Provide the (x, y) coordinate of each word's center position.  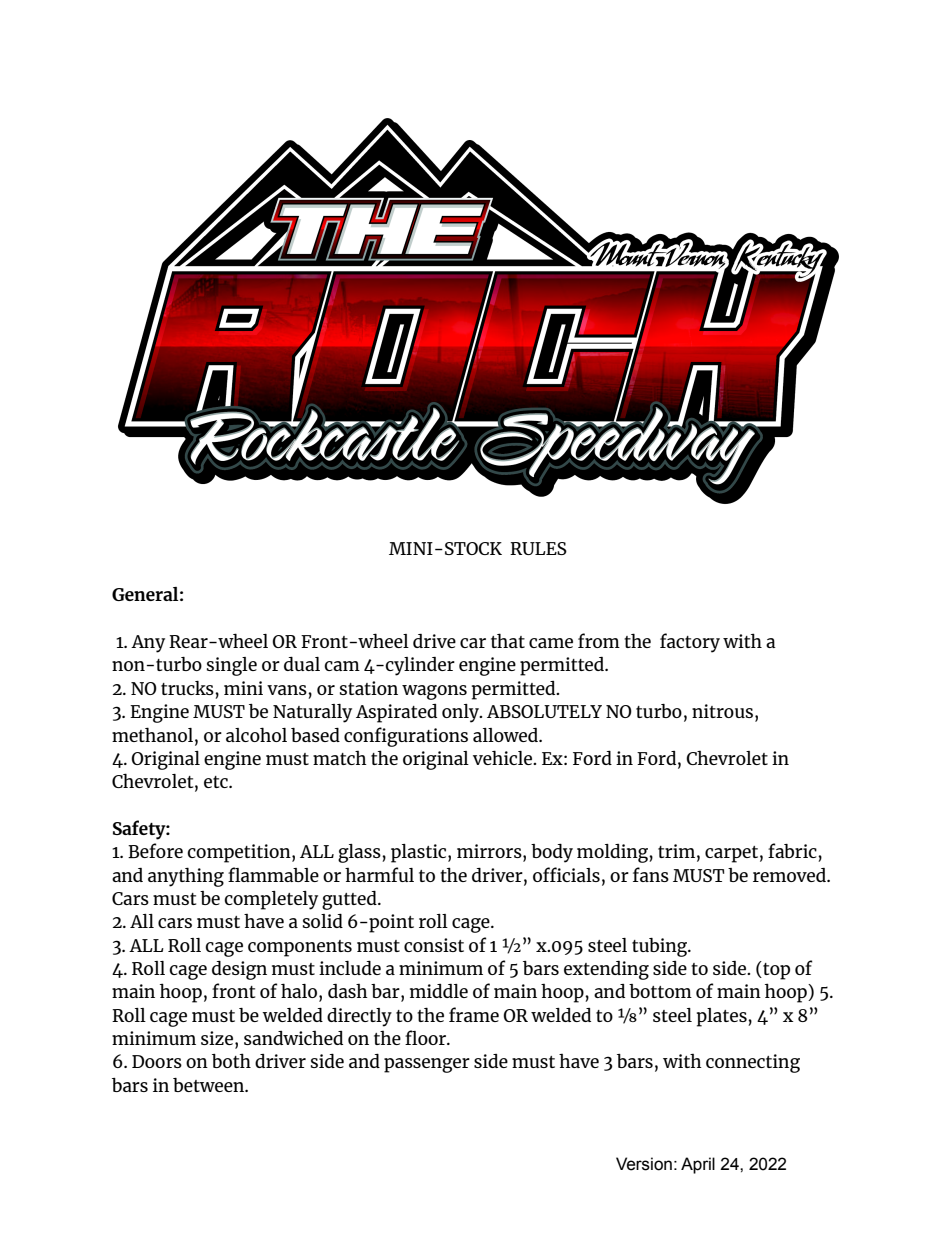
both (231, 1060)
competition (240, 853)
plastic (420, 853)
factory (690, 643)
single (232, 666)
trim (676, 851)
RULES (538, 548)
